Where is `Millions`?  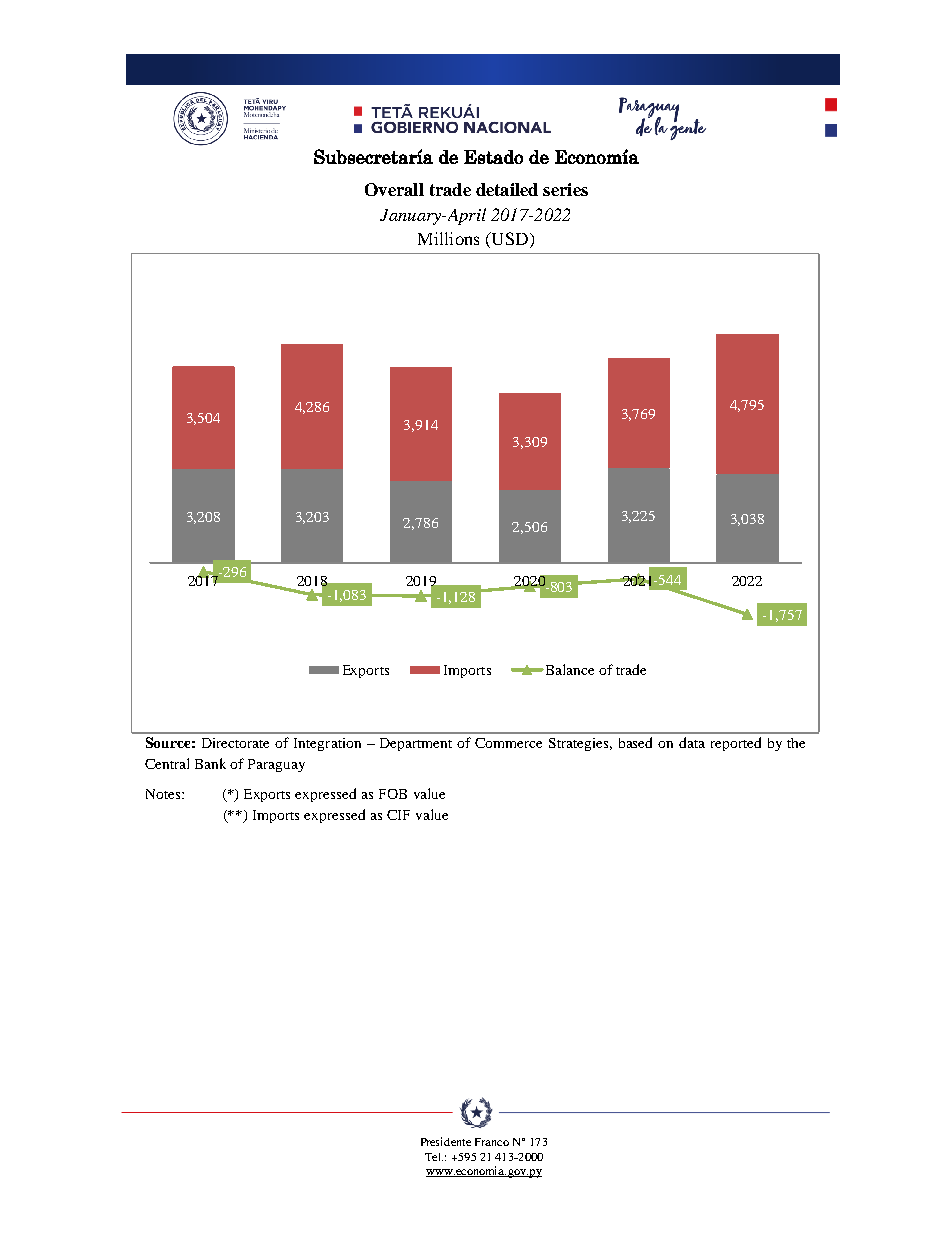
Millions is located at coordinates (448, 238).
